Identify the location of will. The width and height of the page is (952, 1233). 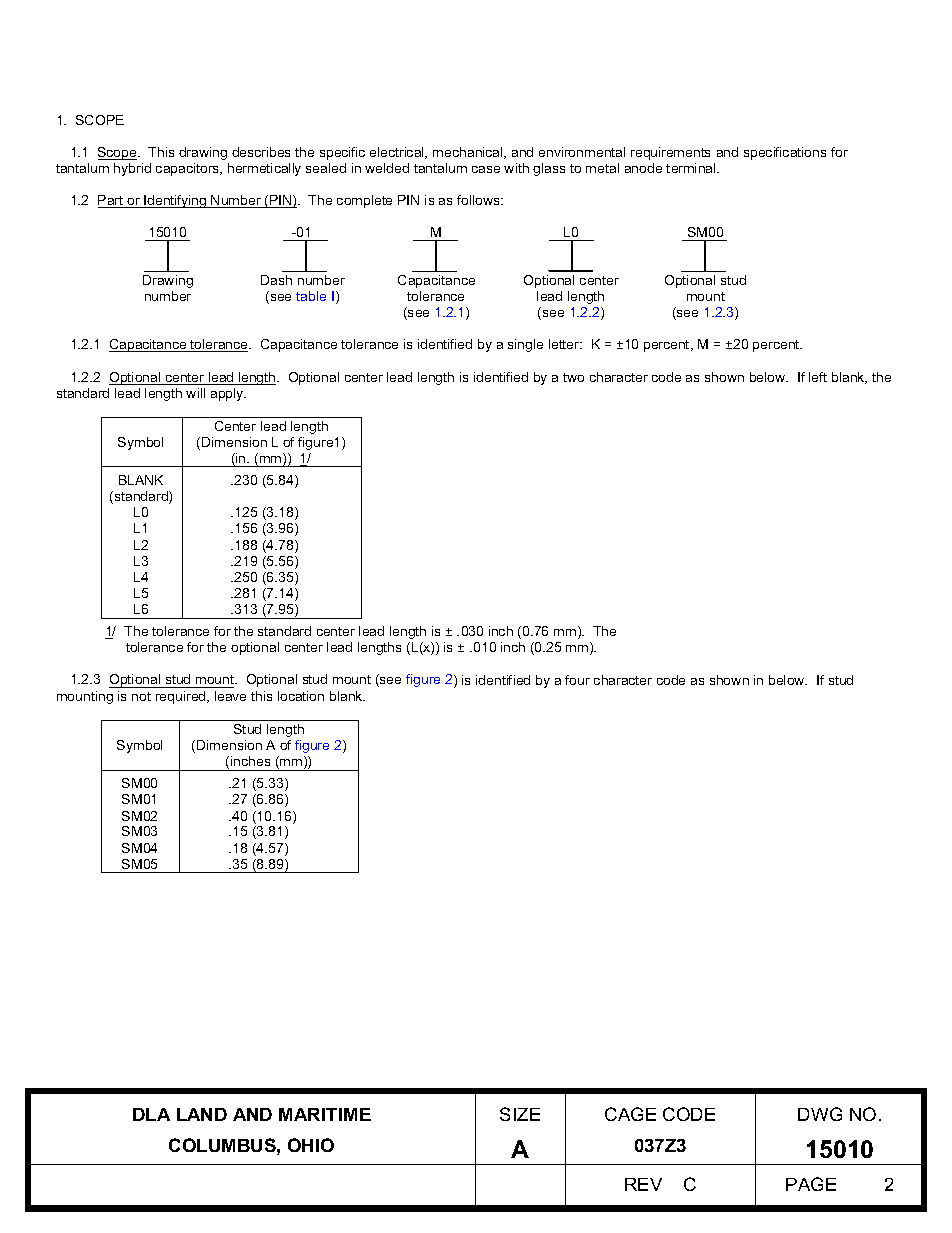
(195, 393).
